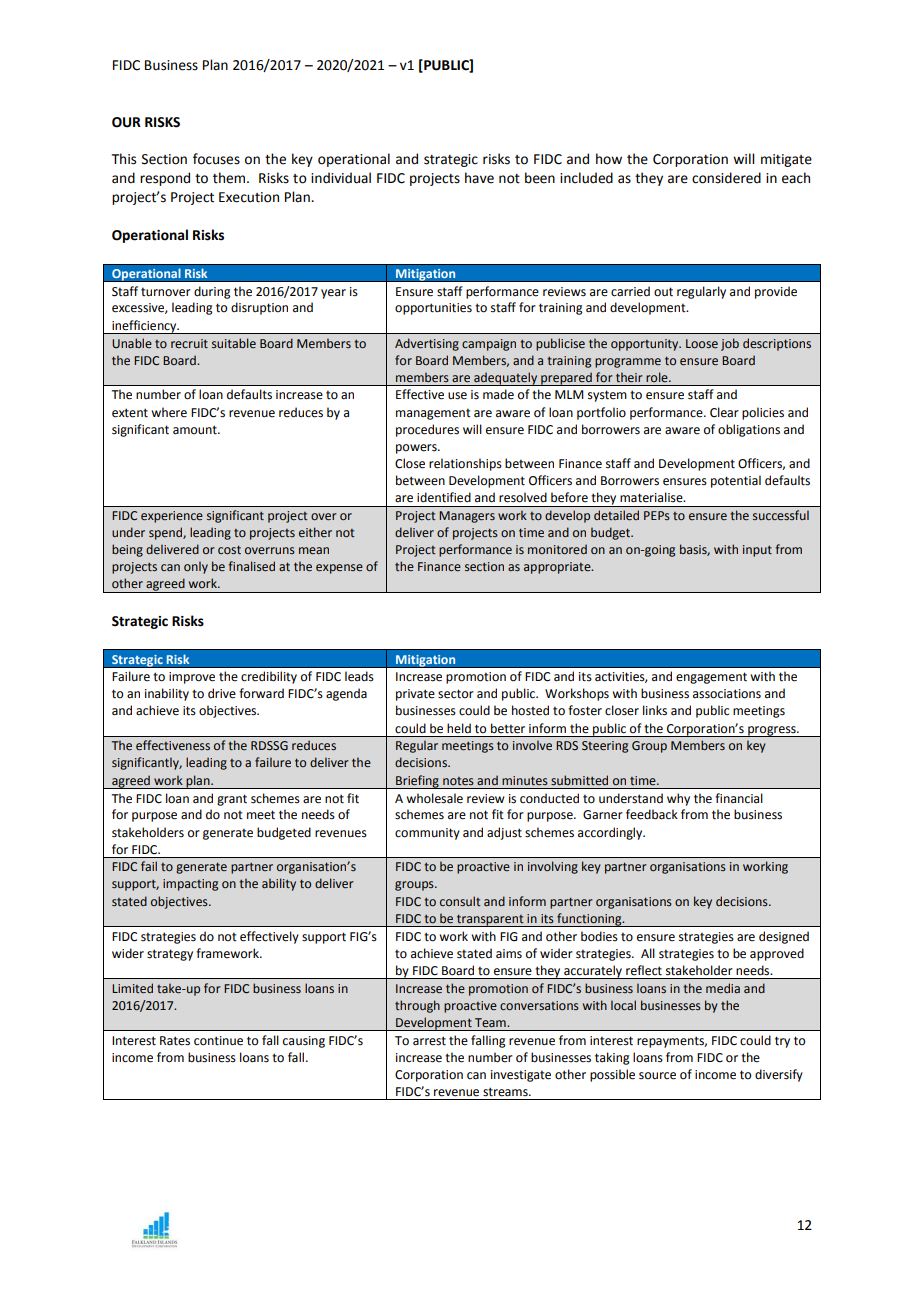 This document has width=924, height=1308. I want to click on them, so click(230, 178).
